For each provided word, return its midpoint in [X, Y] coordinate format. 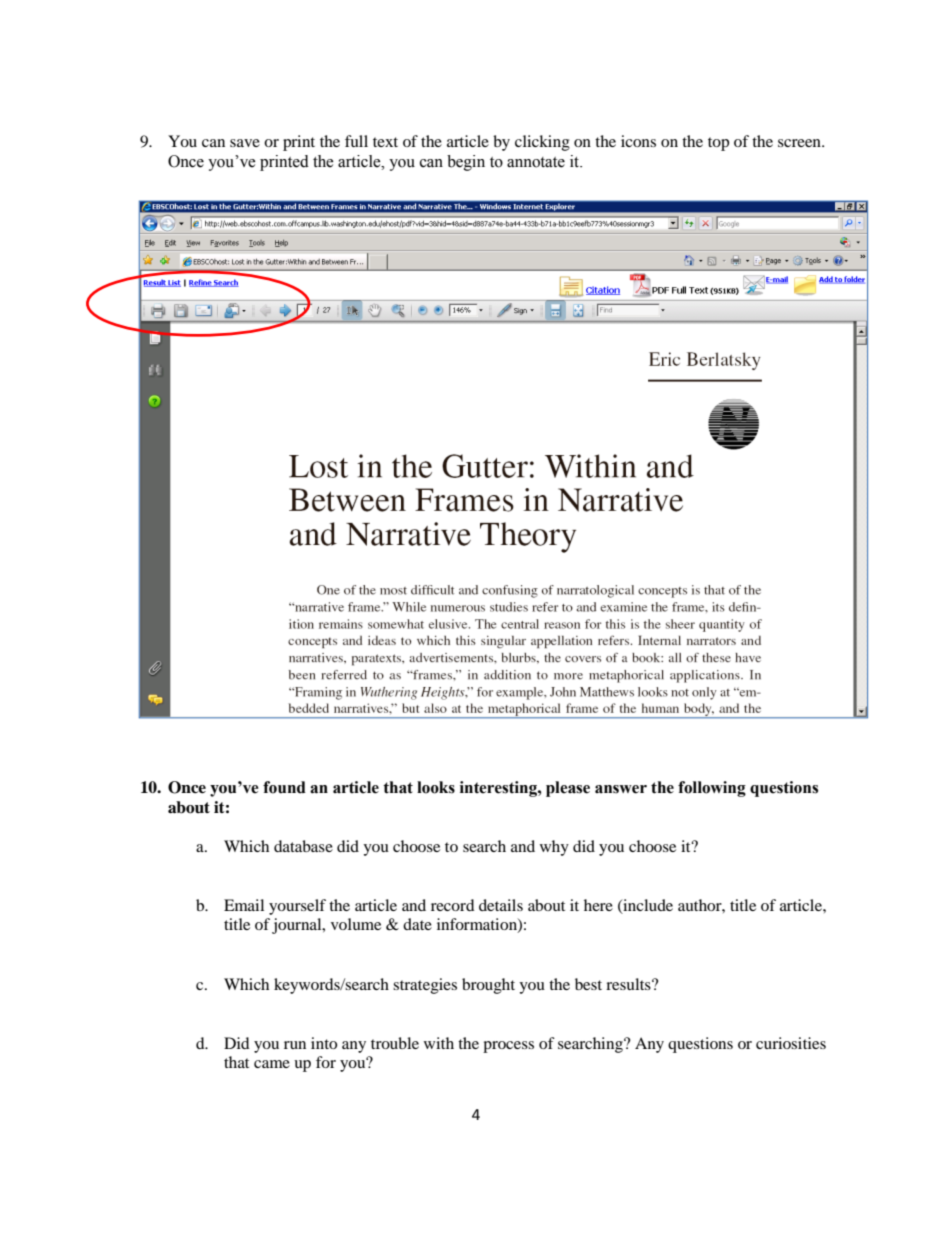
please [568, 789]
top [718, 144]
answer [621, 789]
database [303, 846]
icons [638, 141]
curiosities [791, 1043]
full [356, 141]
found [284, 787]
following [712, 789]
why [554, 848]
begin [466, 163]
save [245, 143]
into [324, 1043]
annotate [536, 162]
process [508, 1047]
